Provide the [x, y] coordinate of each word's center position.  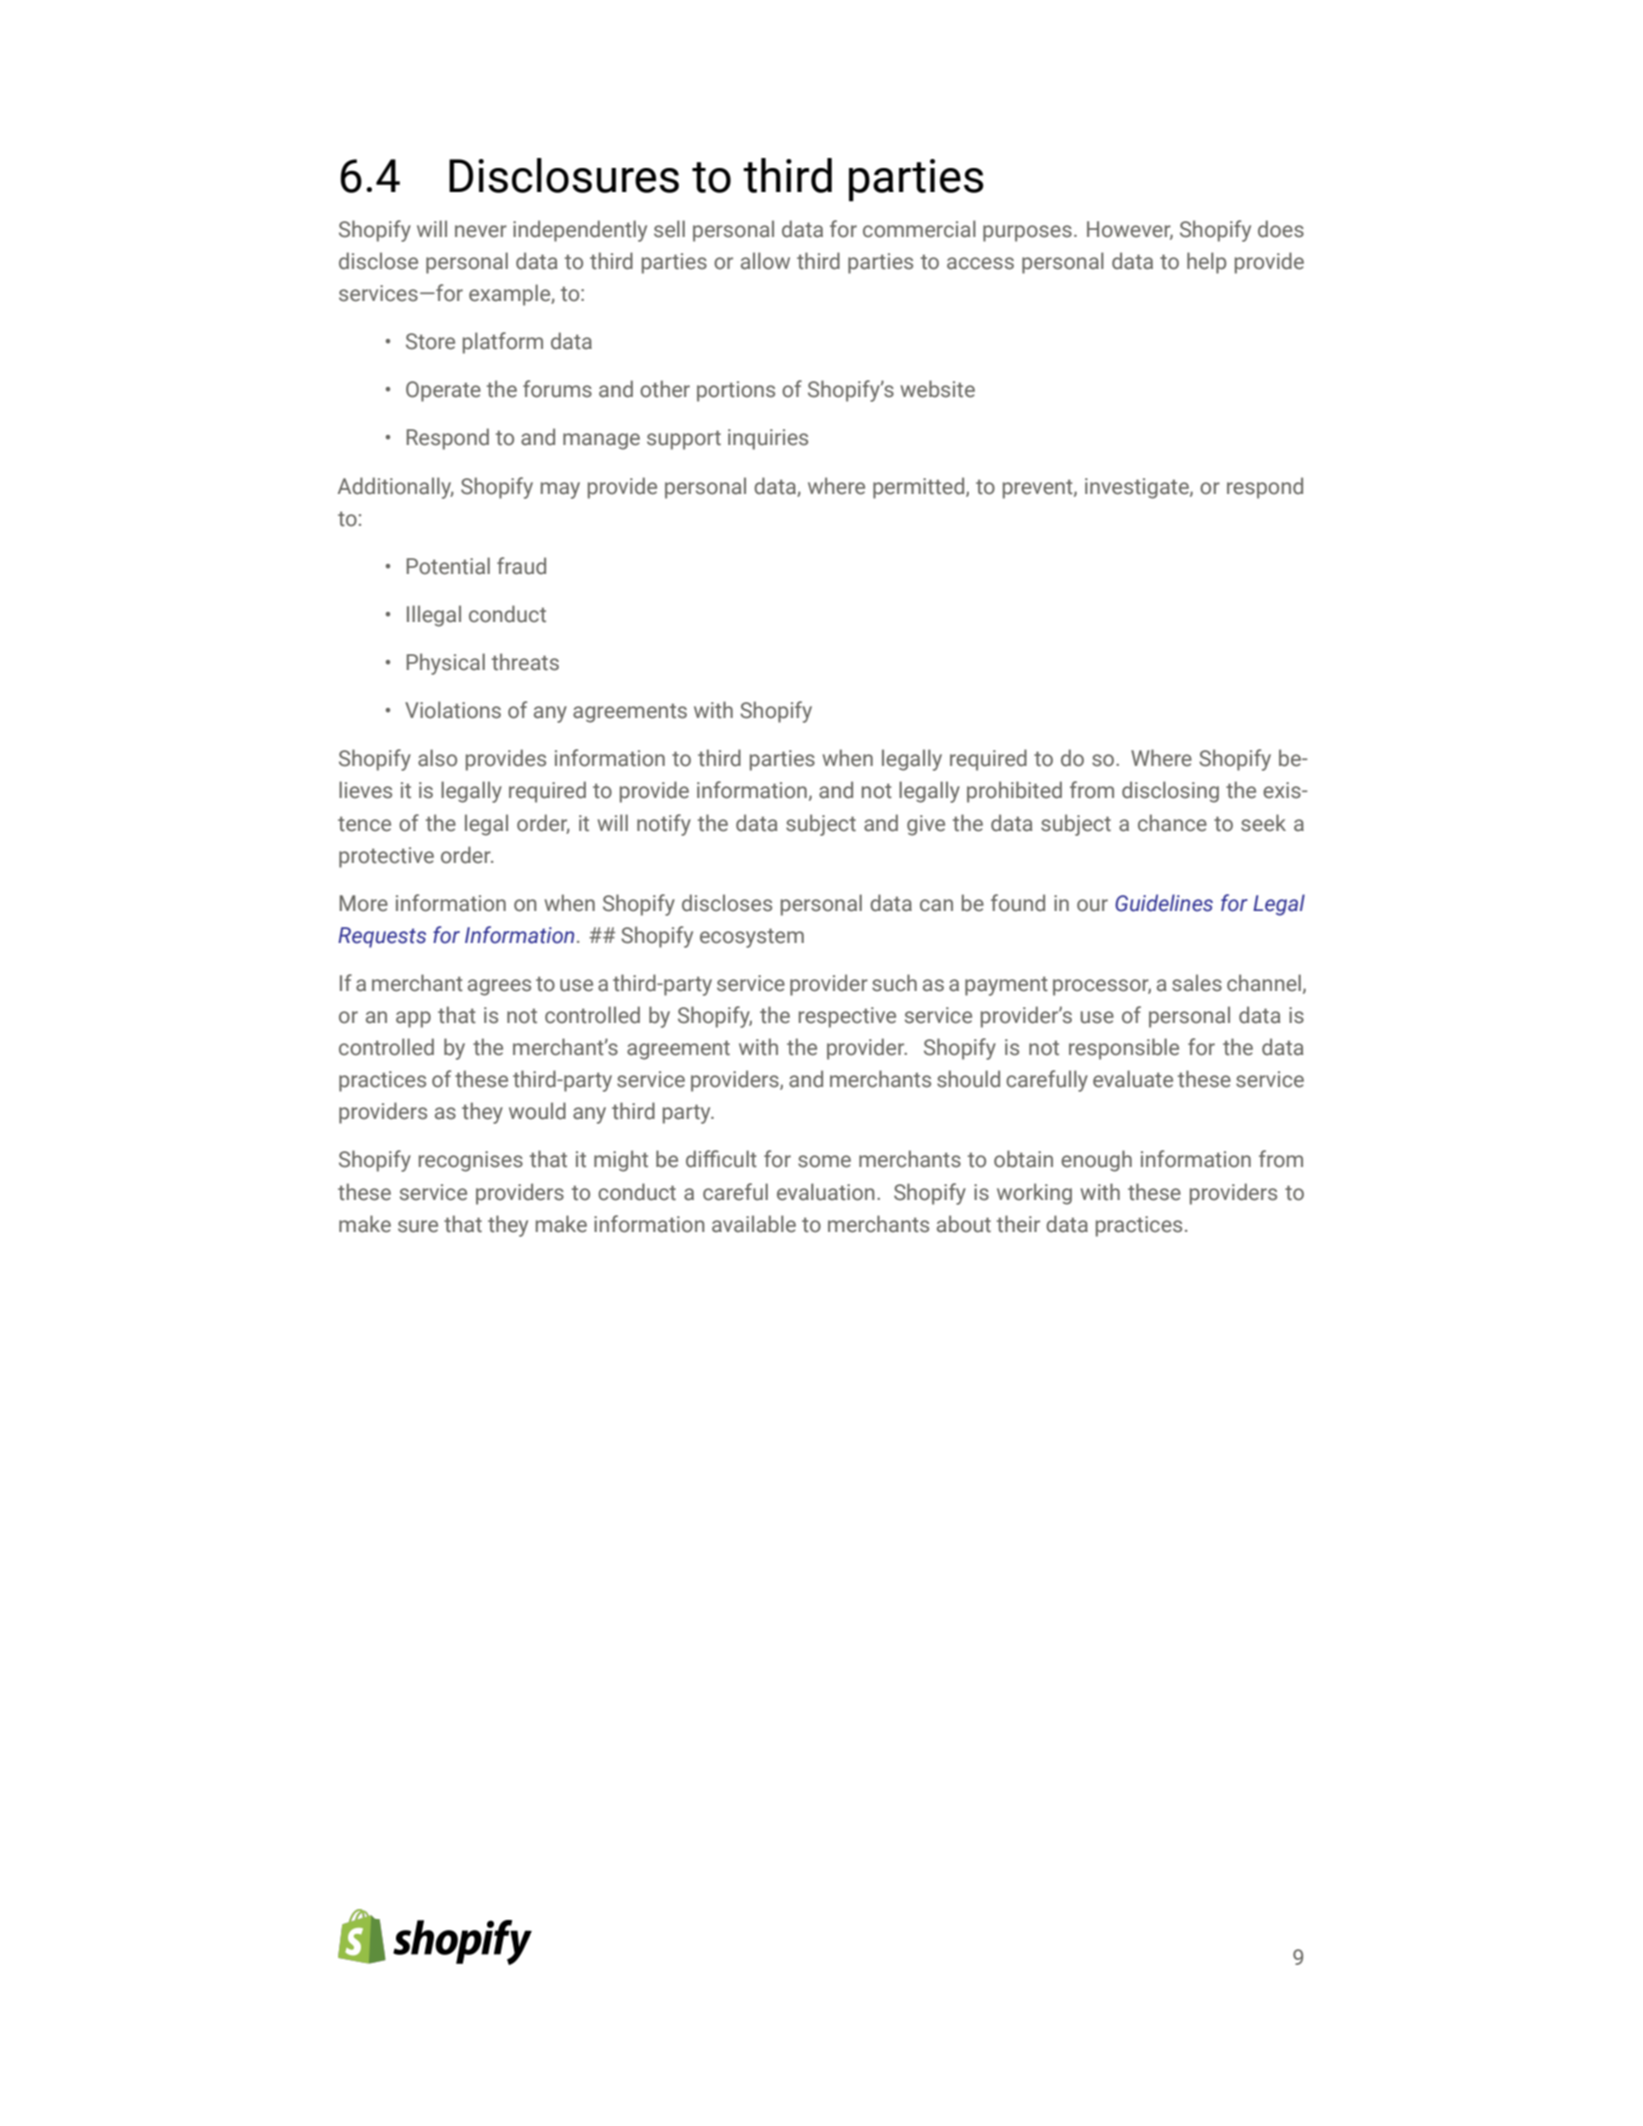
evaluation [825, 1192]
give [926, 825]
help [1206, 263]
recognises [471, 1161]
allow [765, 261]
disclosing [1170, 792]
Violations [453, 710]
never [481, 231]
